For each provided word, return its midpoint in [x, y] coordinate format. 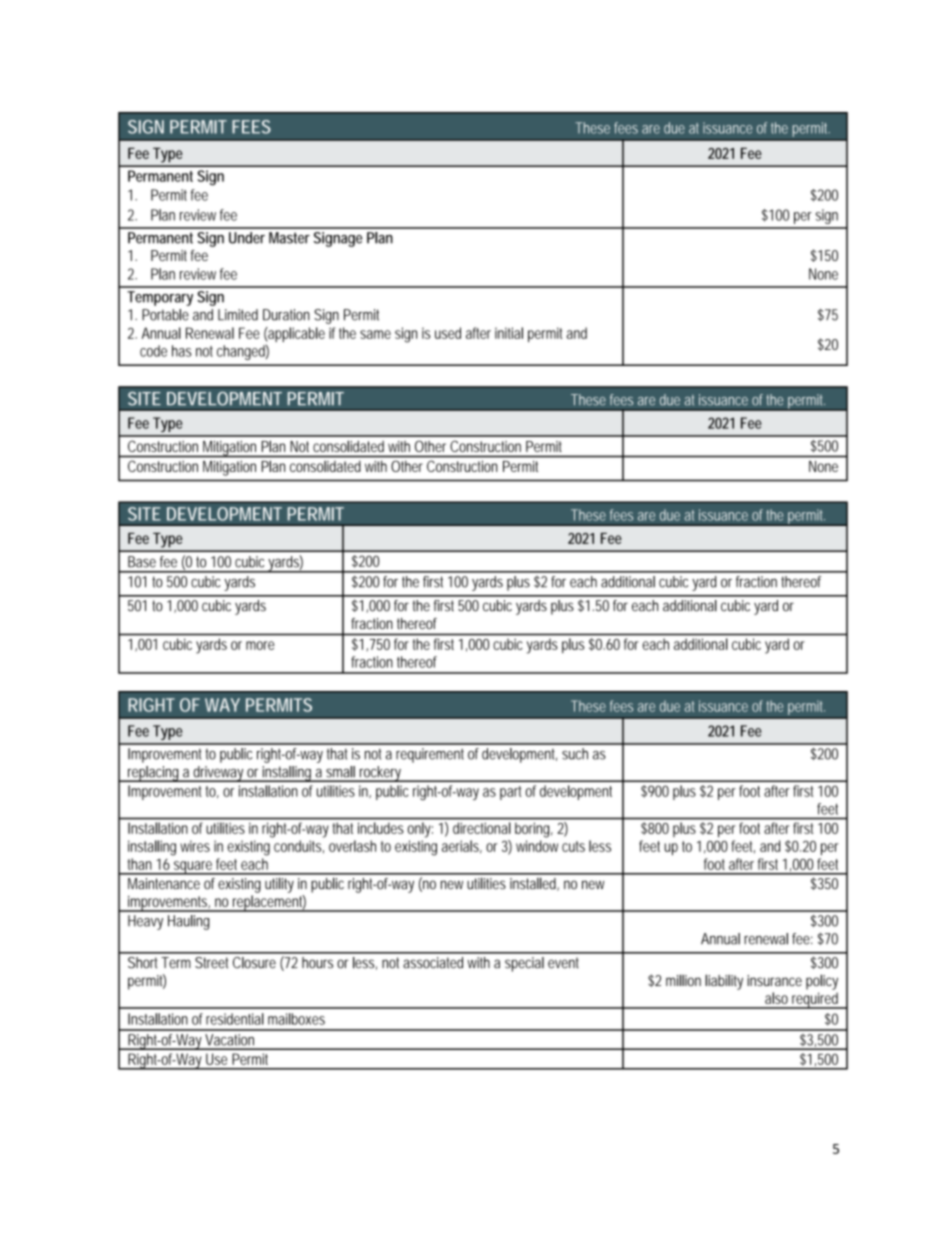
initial [509, 333]
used [448, 333]
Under [247, 238]
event [563, 963]
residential [235, 1019]
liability [724, 982]
